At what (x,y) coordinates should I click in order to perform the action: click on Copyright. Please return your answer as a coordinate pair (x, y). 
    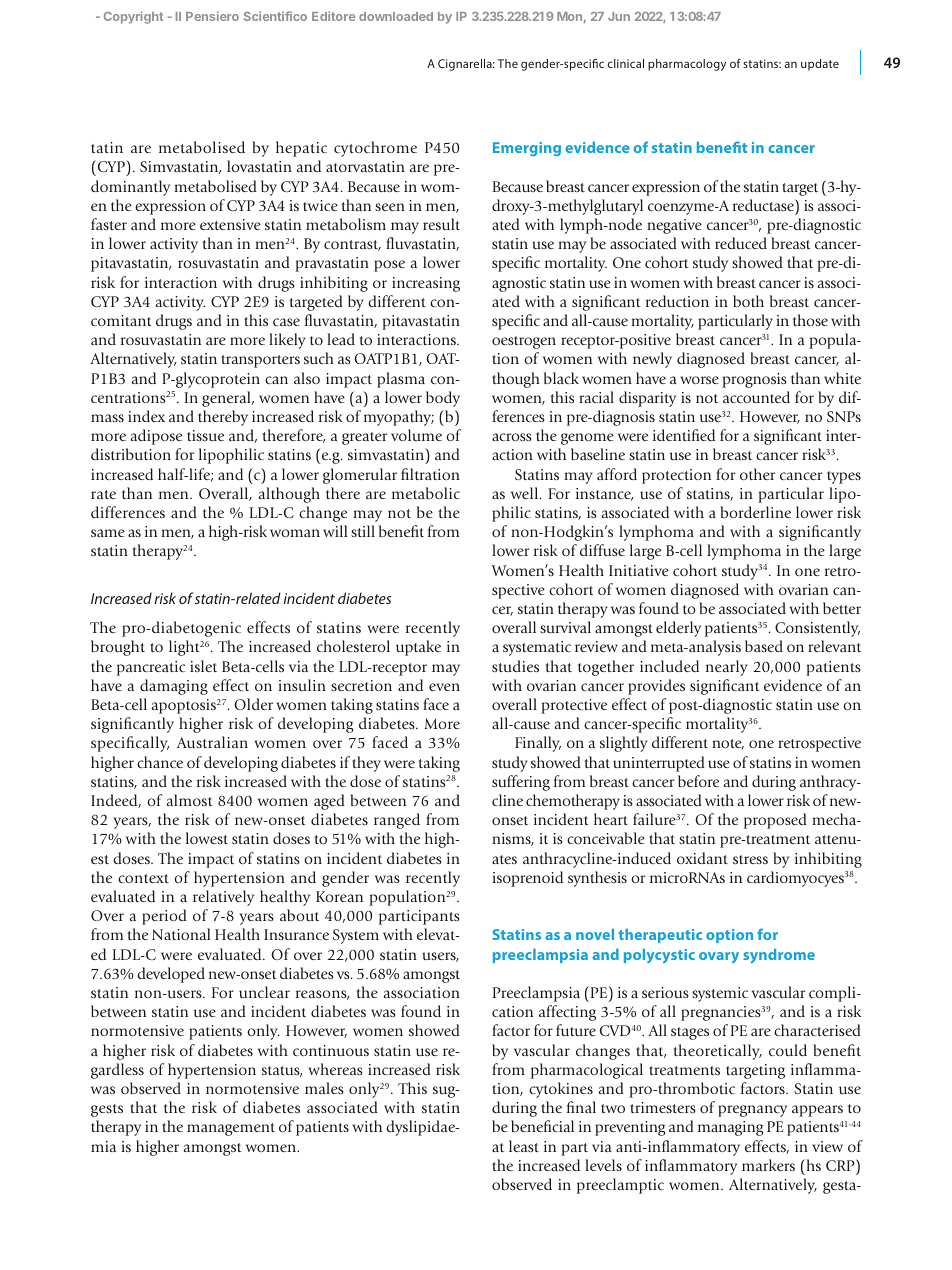
    Looking at the image, I should click on (133, 17).
